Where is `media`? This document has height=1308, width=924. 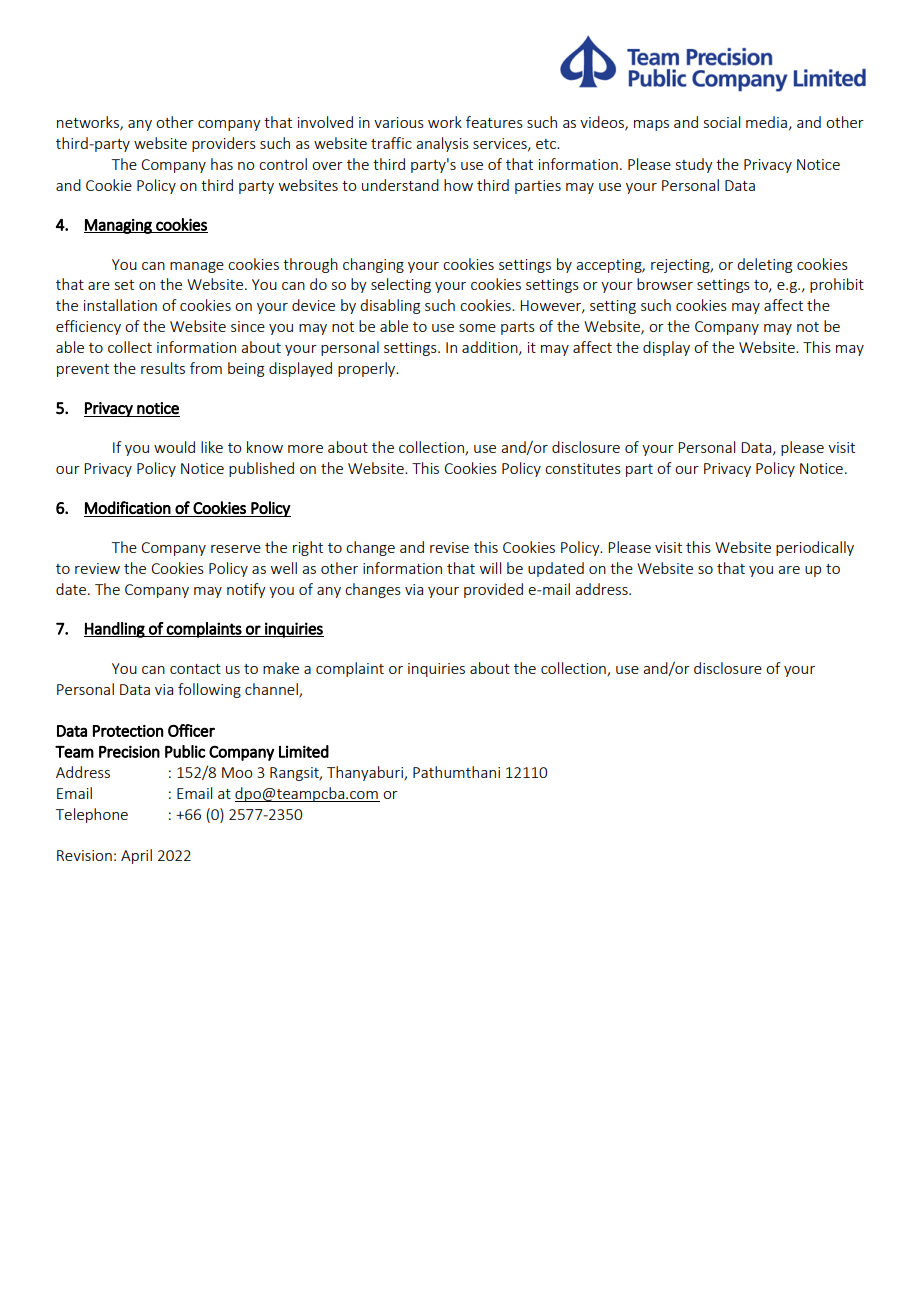 media is located at coordinates (766, 122).
